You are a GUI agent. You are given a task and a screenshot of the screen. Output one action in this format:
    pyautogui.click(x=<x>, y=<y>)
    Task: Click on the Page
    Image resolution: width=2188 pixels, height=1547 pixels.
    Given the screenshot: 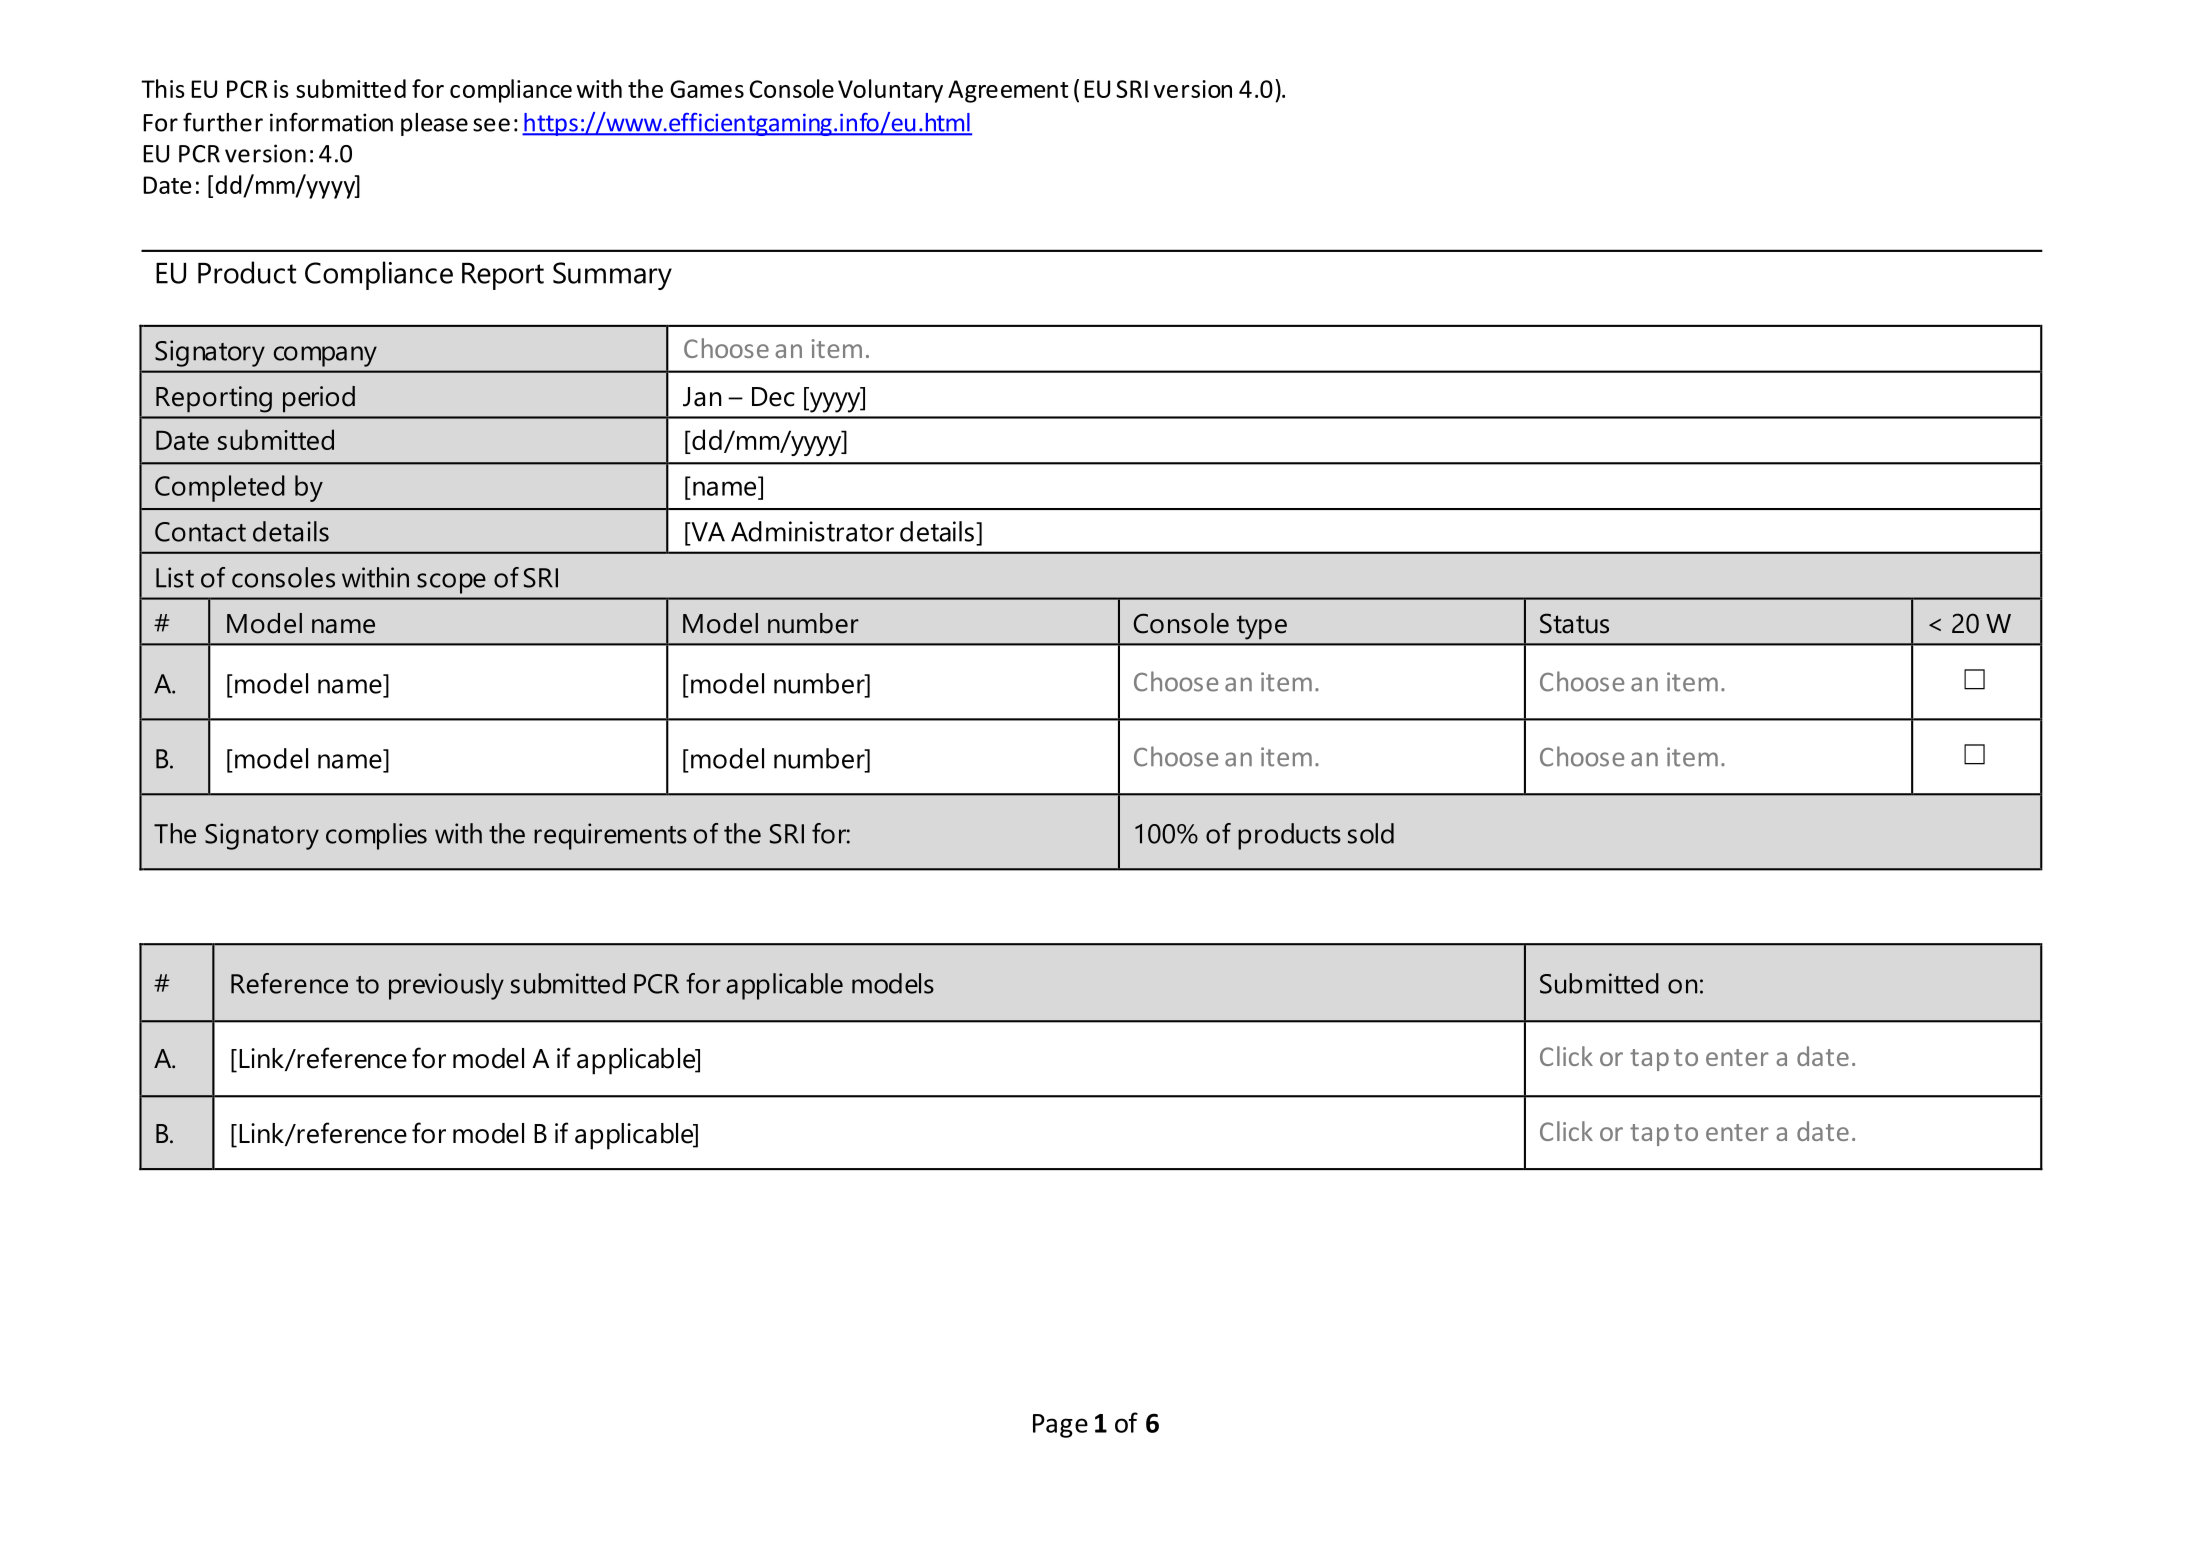 What is the action you would take?
    pyautogui.click(x=1060, y=1426)
